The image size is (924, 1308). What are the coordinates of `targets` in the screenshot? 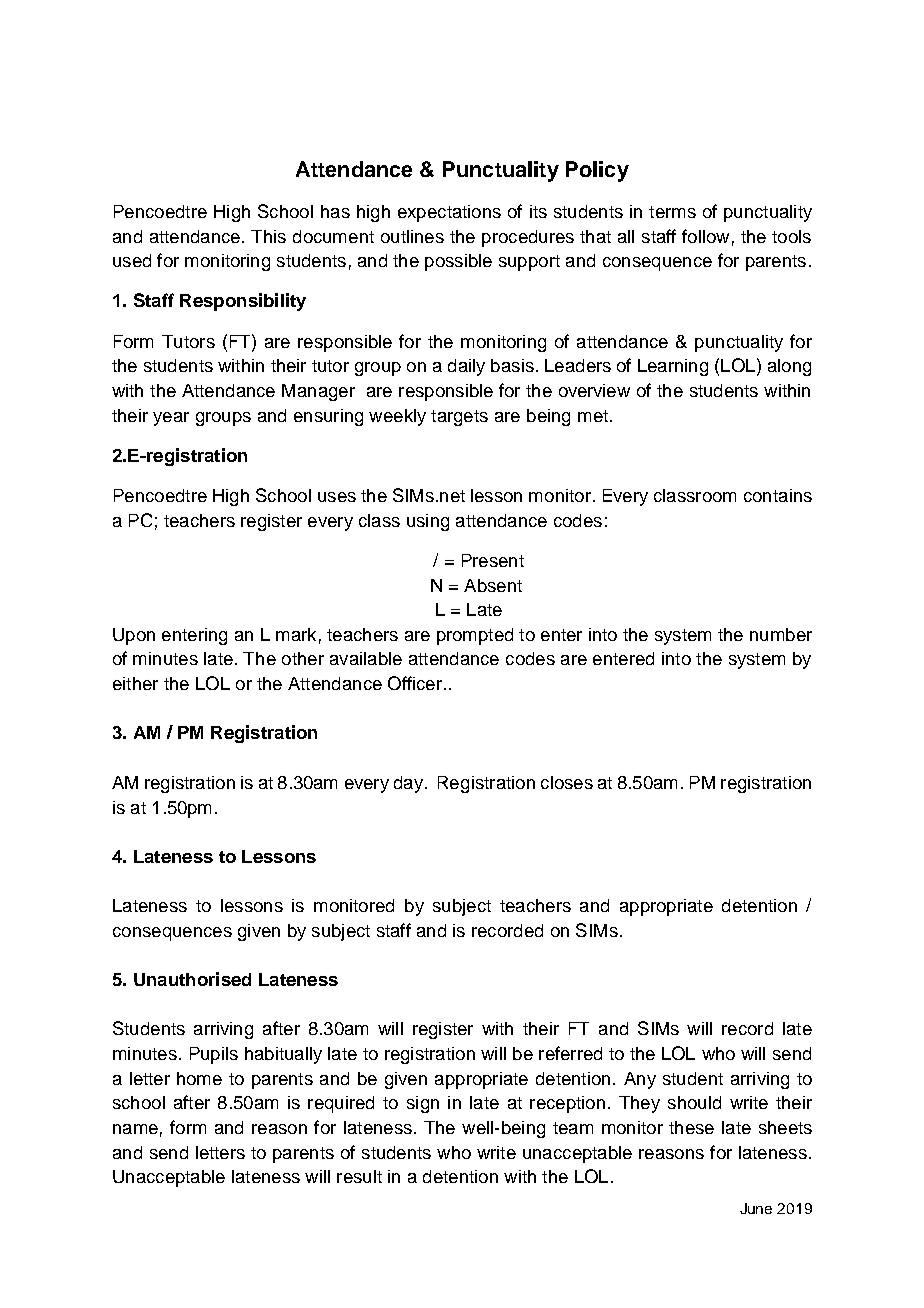 It's located at (459, 418).
